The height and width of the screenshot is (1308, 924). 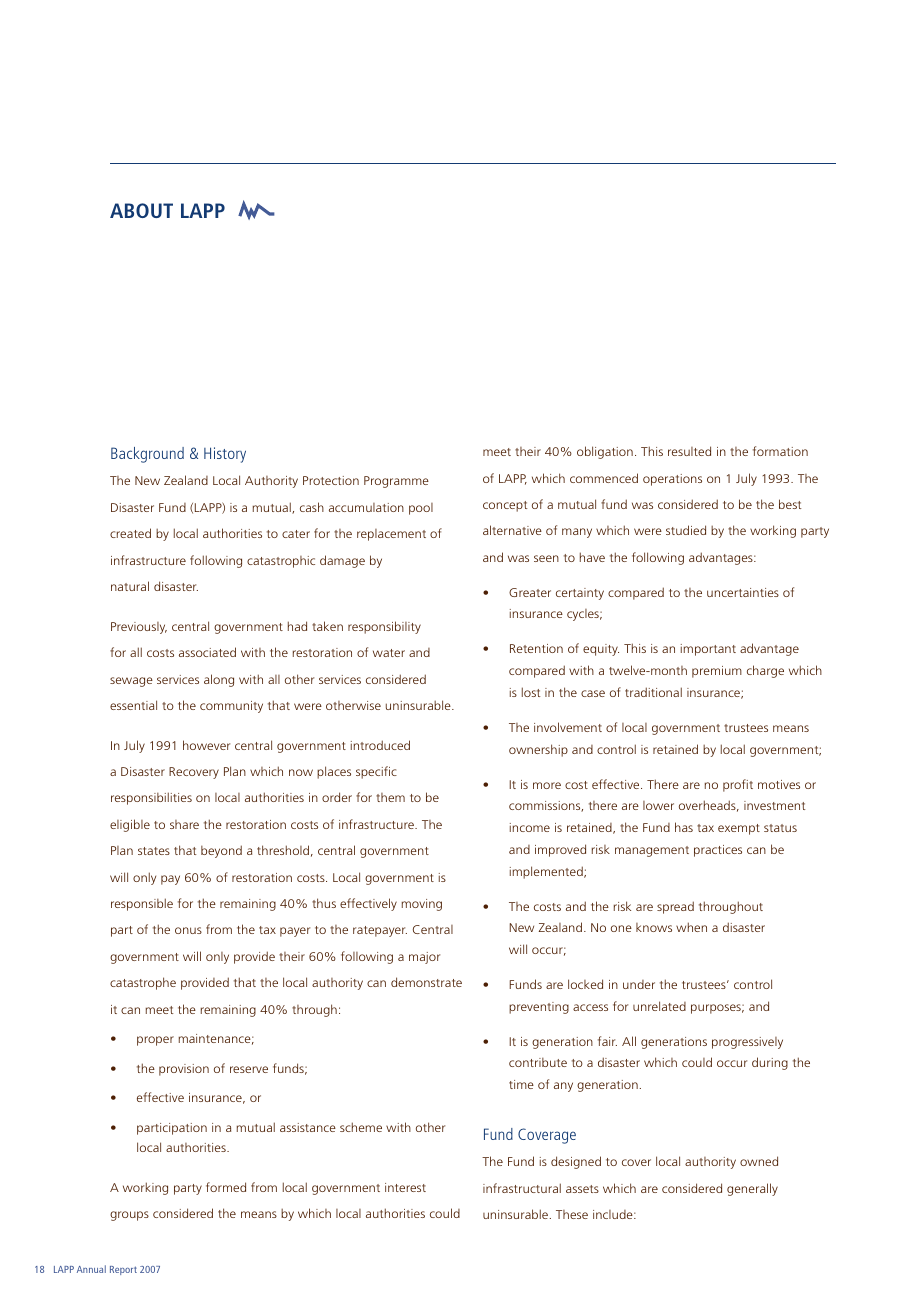 What do you see at coordinates (129, 1216) in the screenshot?
I see `groups` at bounding box center [129, 1216].
